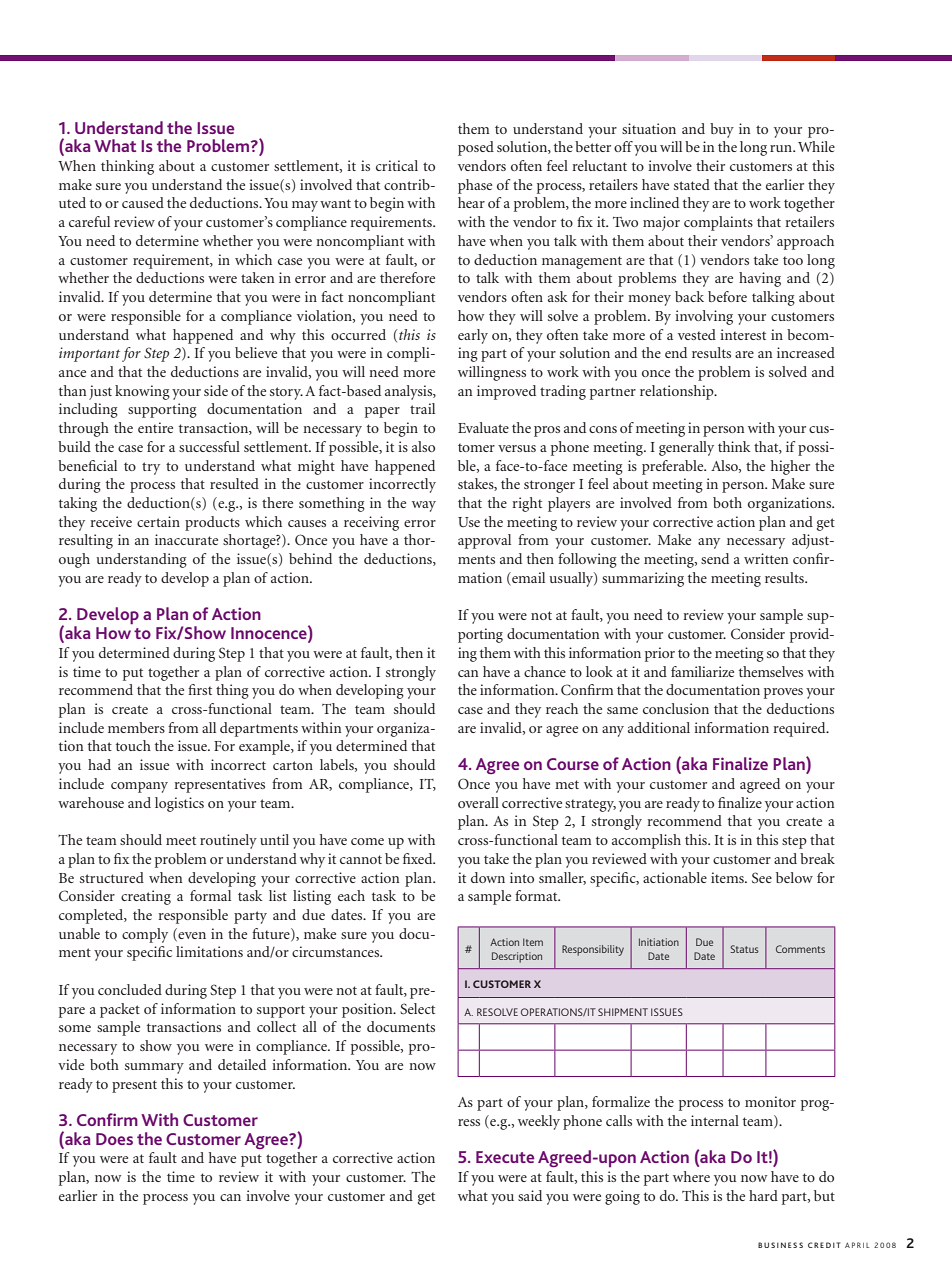 The height and width of the screenshot is (1275, 952). I want to click on phase, so click(475, 186).
